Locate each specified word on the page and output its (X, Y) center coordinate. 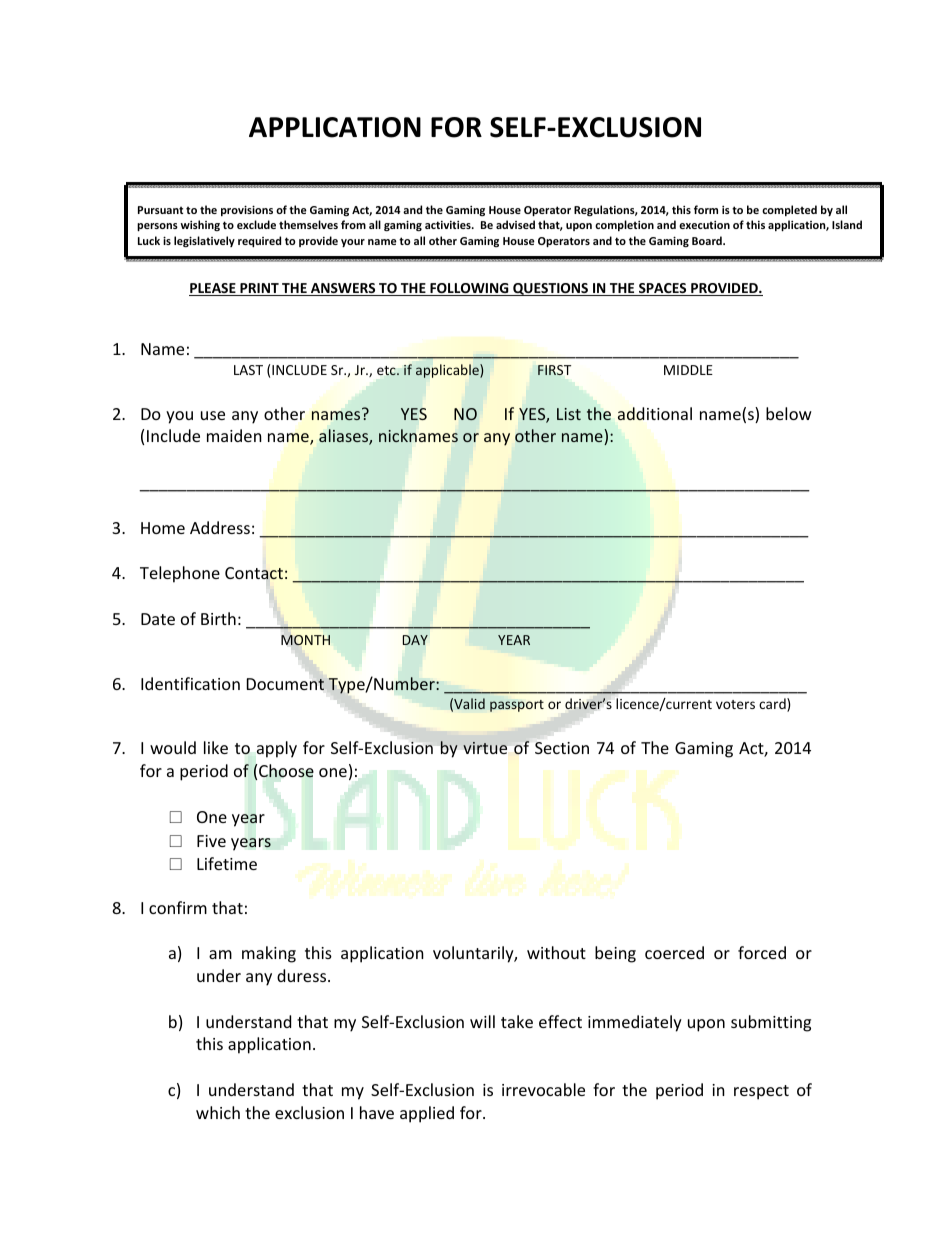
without (556, 952)
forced (762, 952)
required (259, 241)
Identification (190, 683)
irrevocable (543, 1089)
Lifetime (227, 863)
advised (515, 224)
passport (517, 706)
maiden (234, 435)
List (569, 414)
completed (789, 210)
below (789, 413)
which (218, 1112)
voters (735, 704)
